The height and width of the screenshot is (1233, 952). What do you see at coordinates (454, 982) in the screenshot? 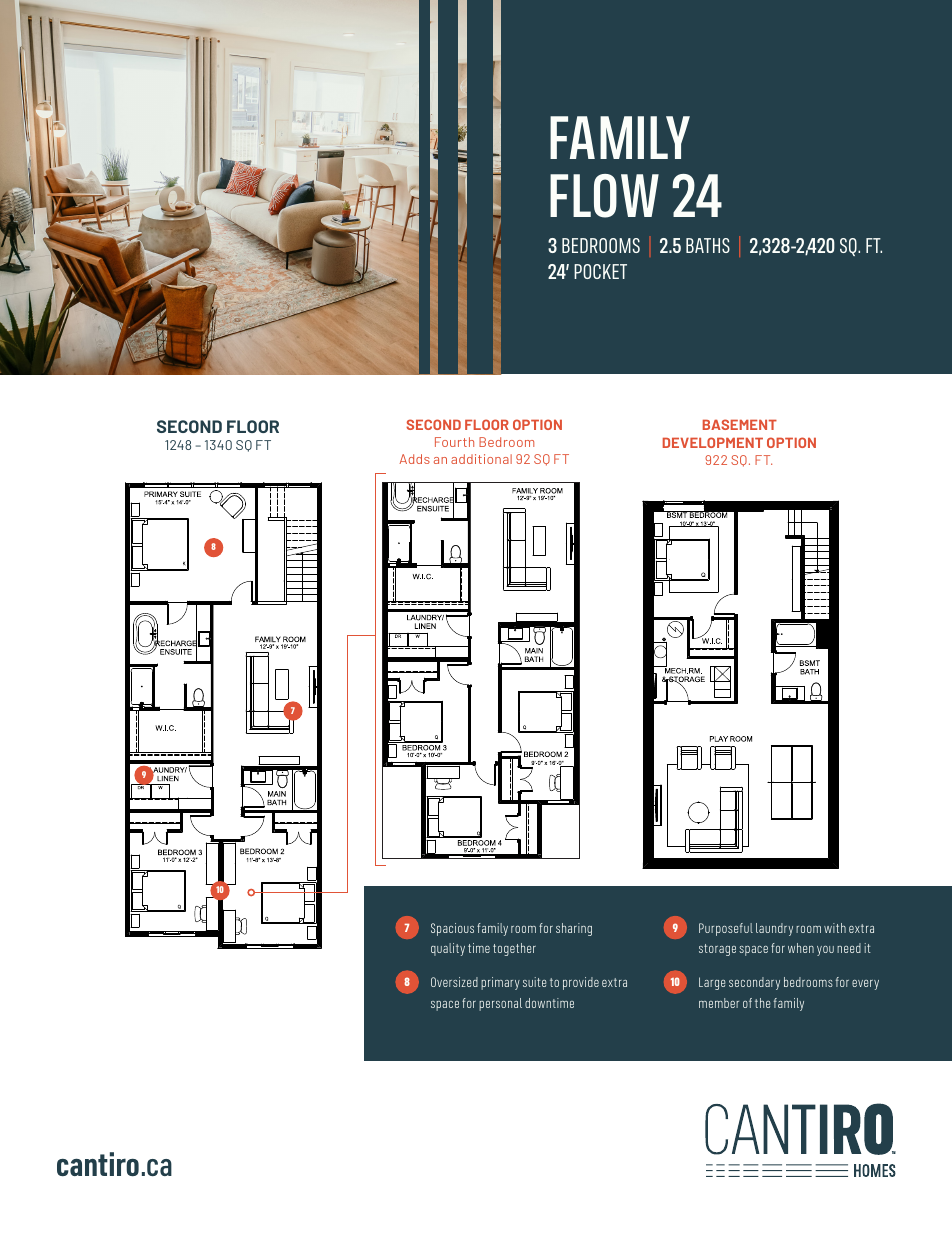
I see `Oversized` at bounding box center [454, 982].
